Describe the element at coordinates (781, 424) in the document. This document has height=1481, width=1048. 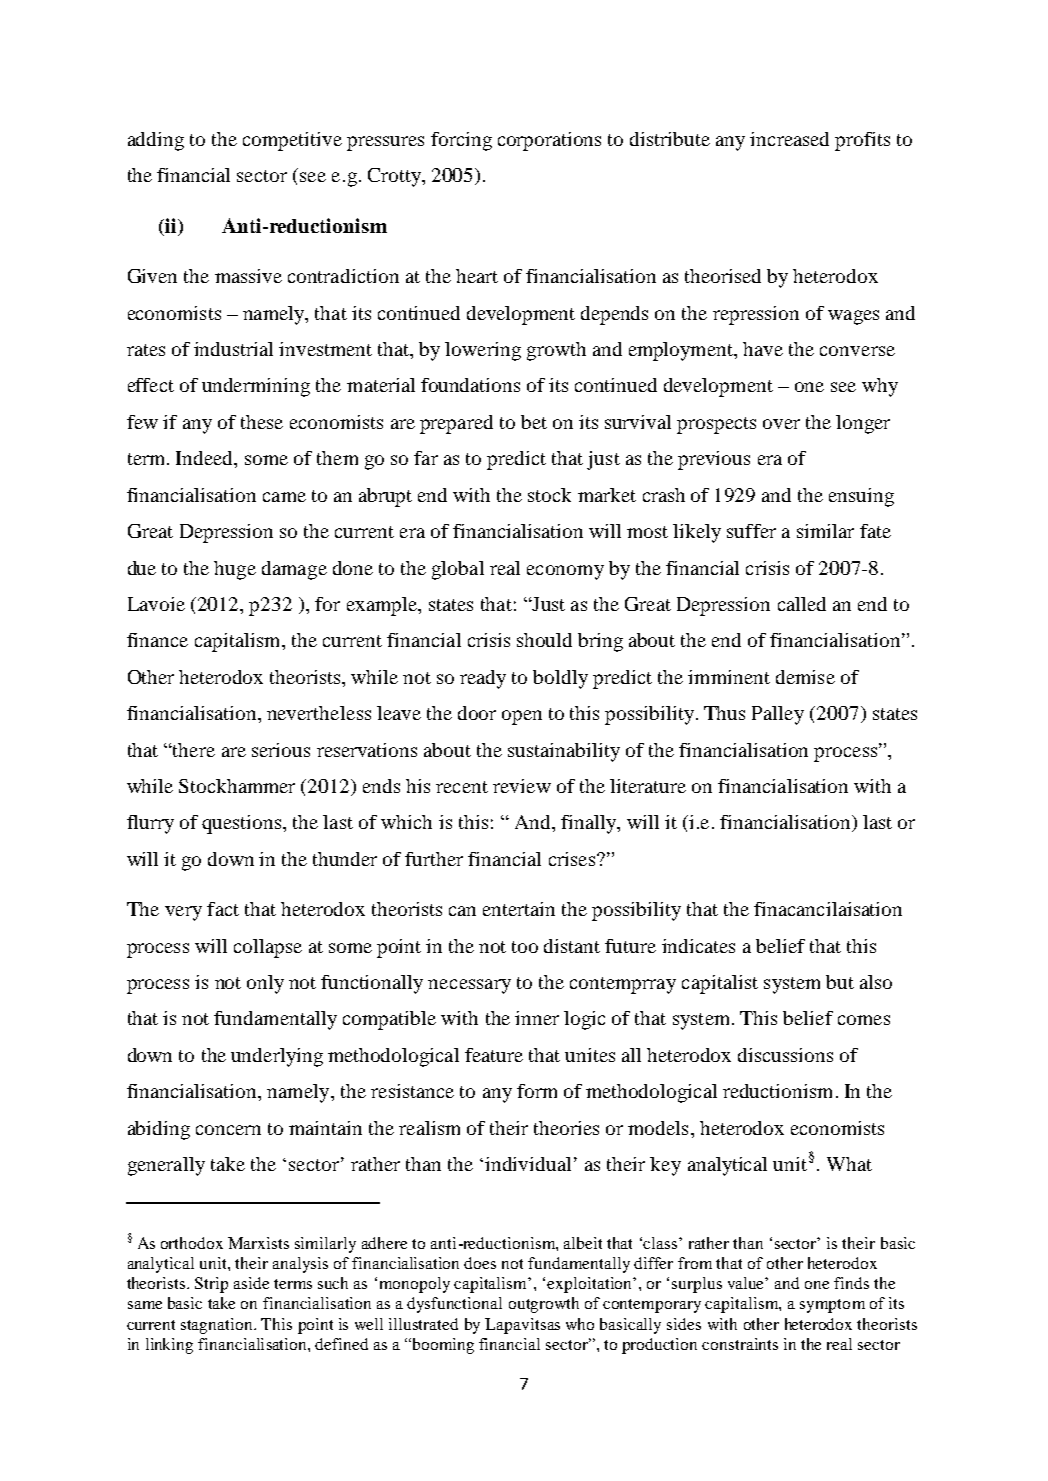
I see `over` at that location.
